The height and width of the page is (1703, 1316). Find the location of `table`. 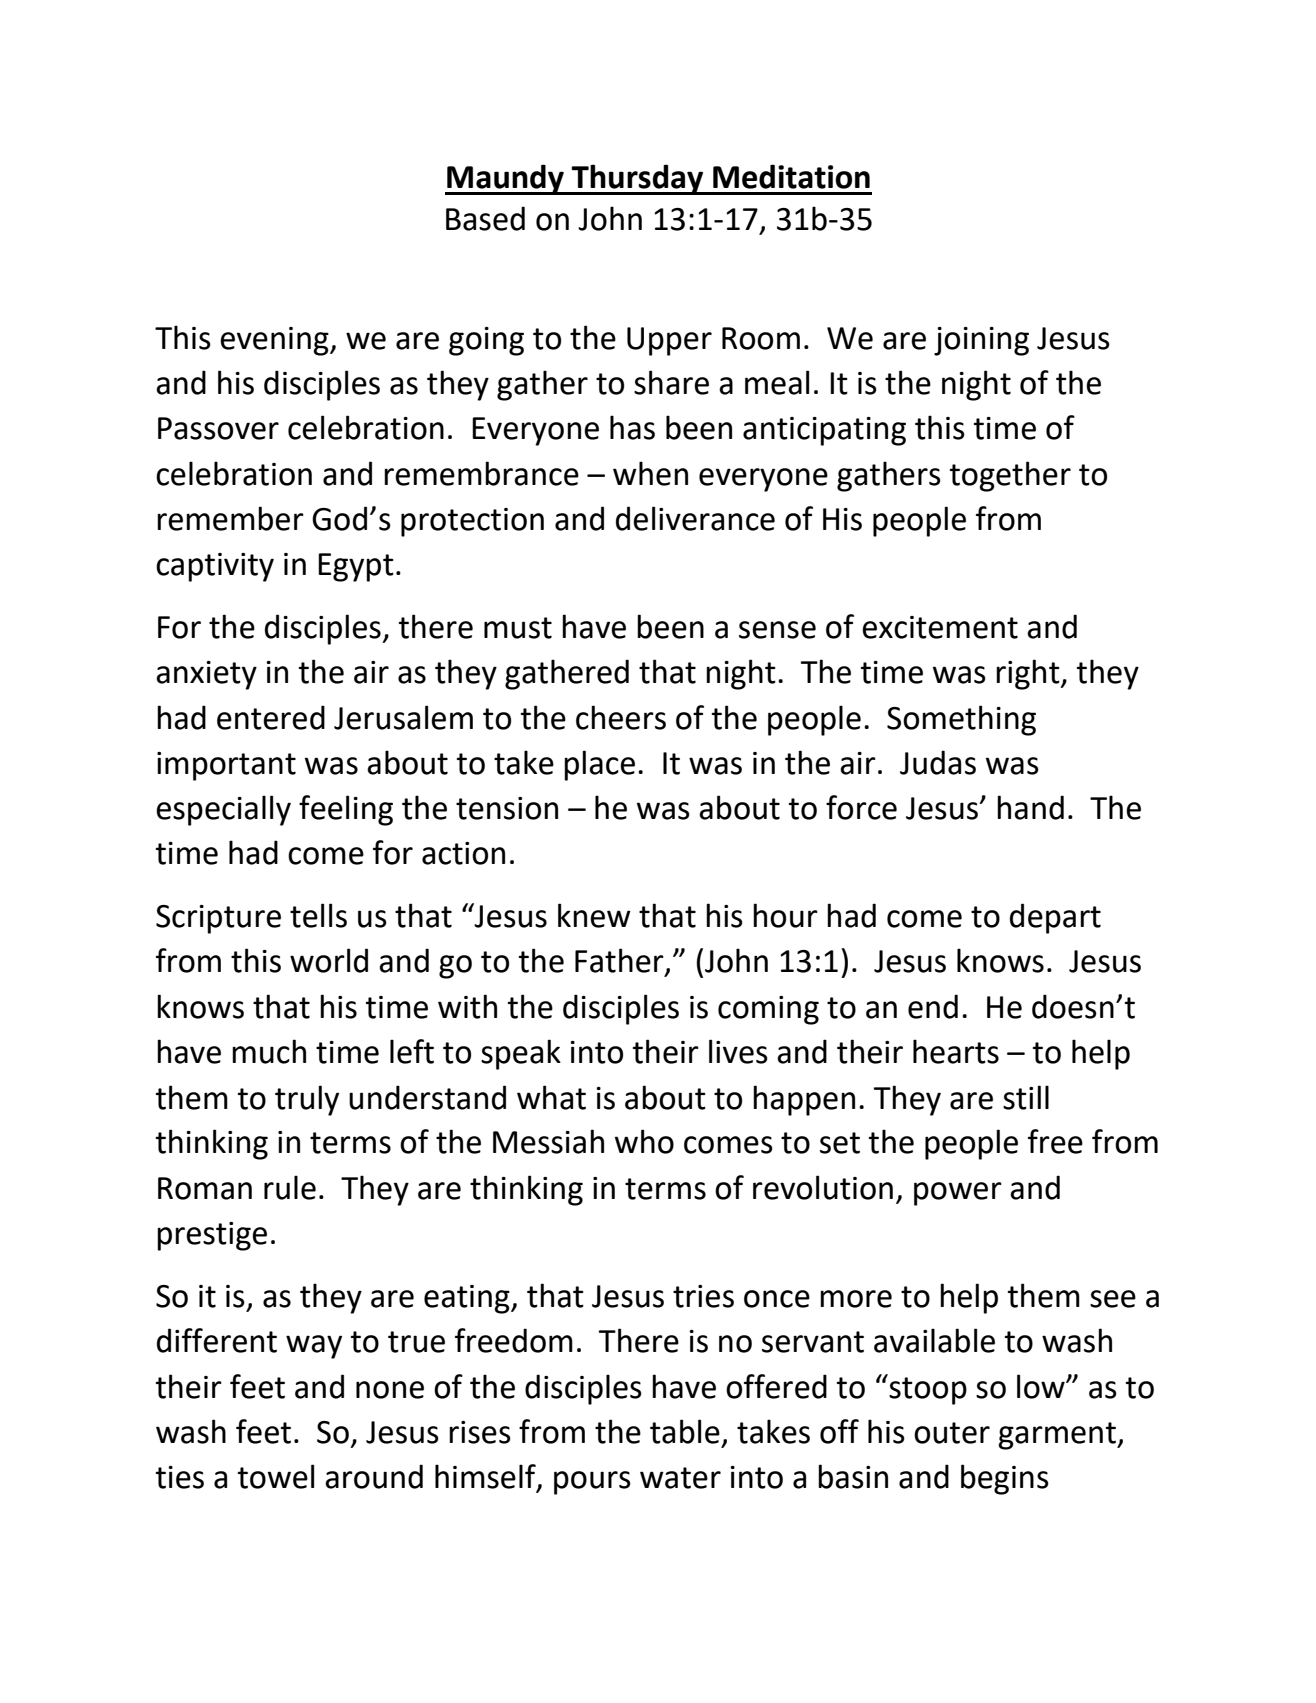

table is located at coordinates (685, 1431).
